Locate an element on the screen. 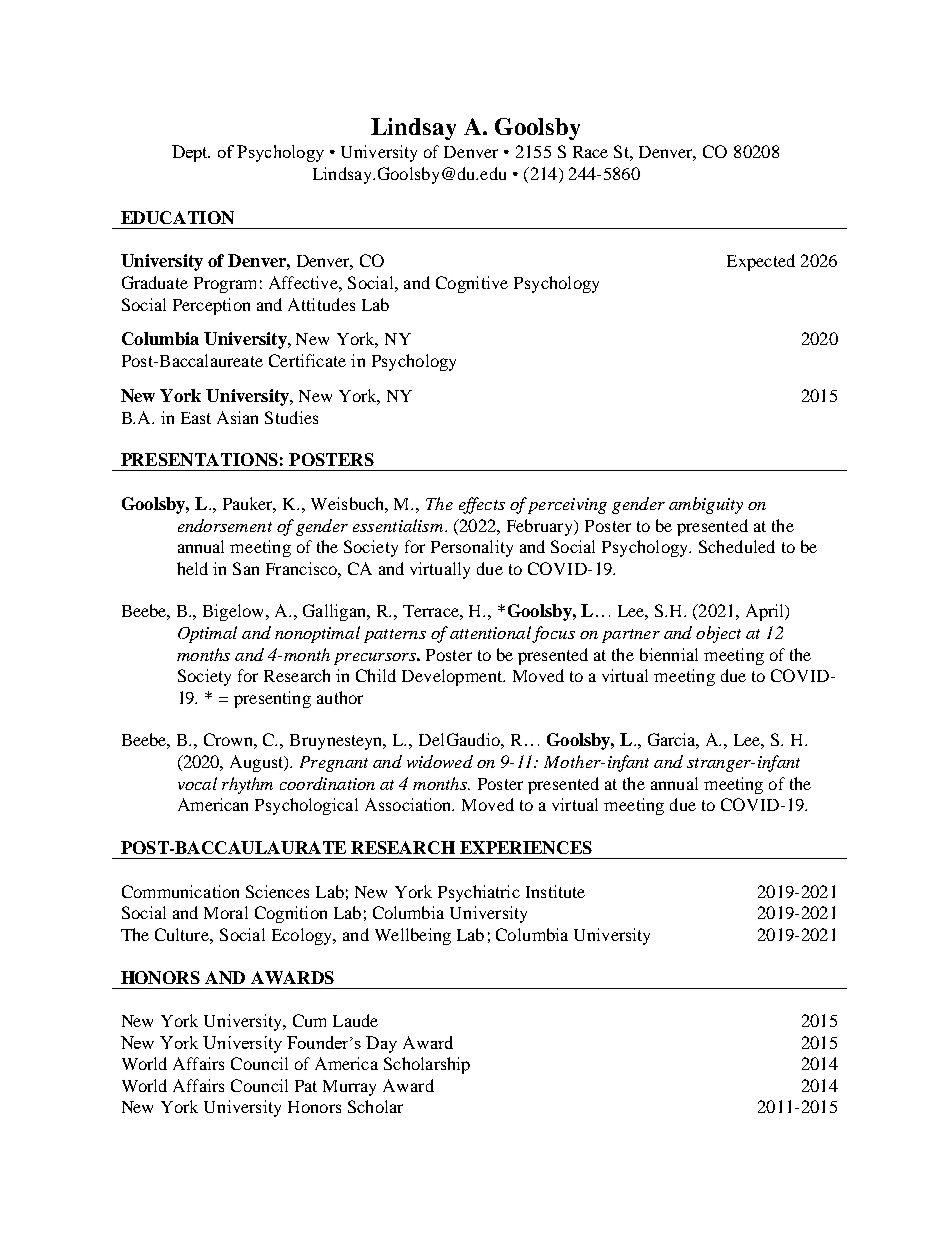 This screenshot has height=1233, width=952. Institute is located at coordinates (555, 891).
